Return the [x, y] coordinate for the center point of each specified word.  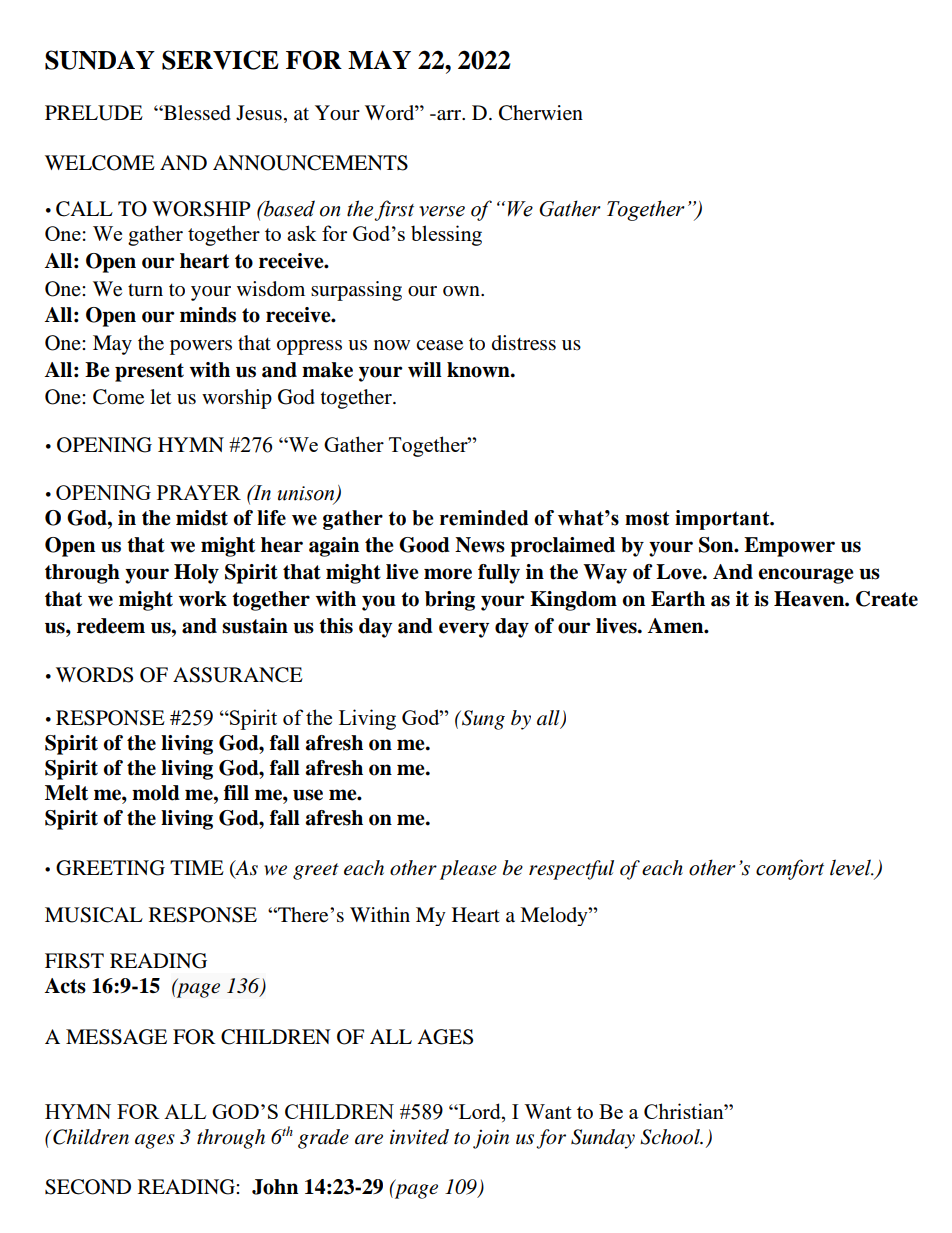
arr [449, 115]
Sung [482, 720]
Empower [789, 547]
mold [156, 793]
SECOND [88, 1187]
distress [524, 343]
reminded [484, 518]
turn [145, 290]
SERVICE [220, 60]
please [468, 870]
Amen [677, 626]
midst [202, 518]
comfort [790, 869]
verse [442, 211]
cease [439, 345]
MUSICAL [94, 915]
